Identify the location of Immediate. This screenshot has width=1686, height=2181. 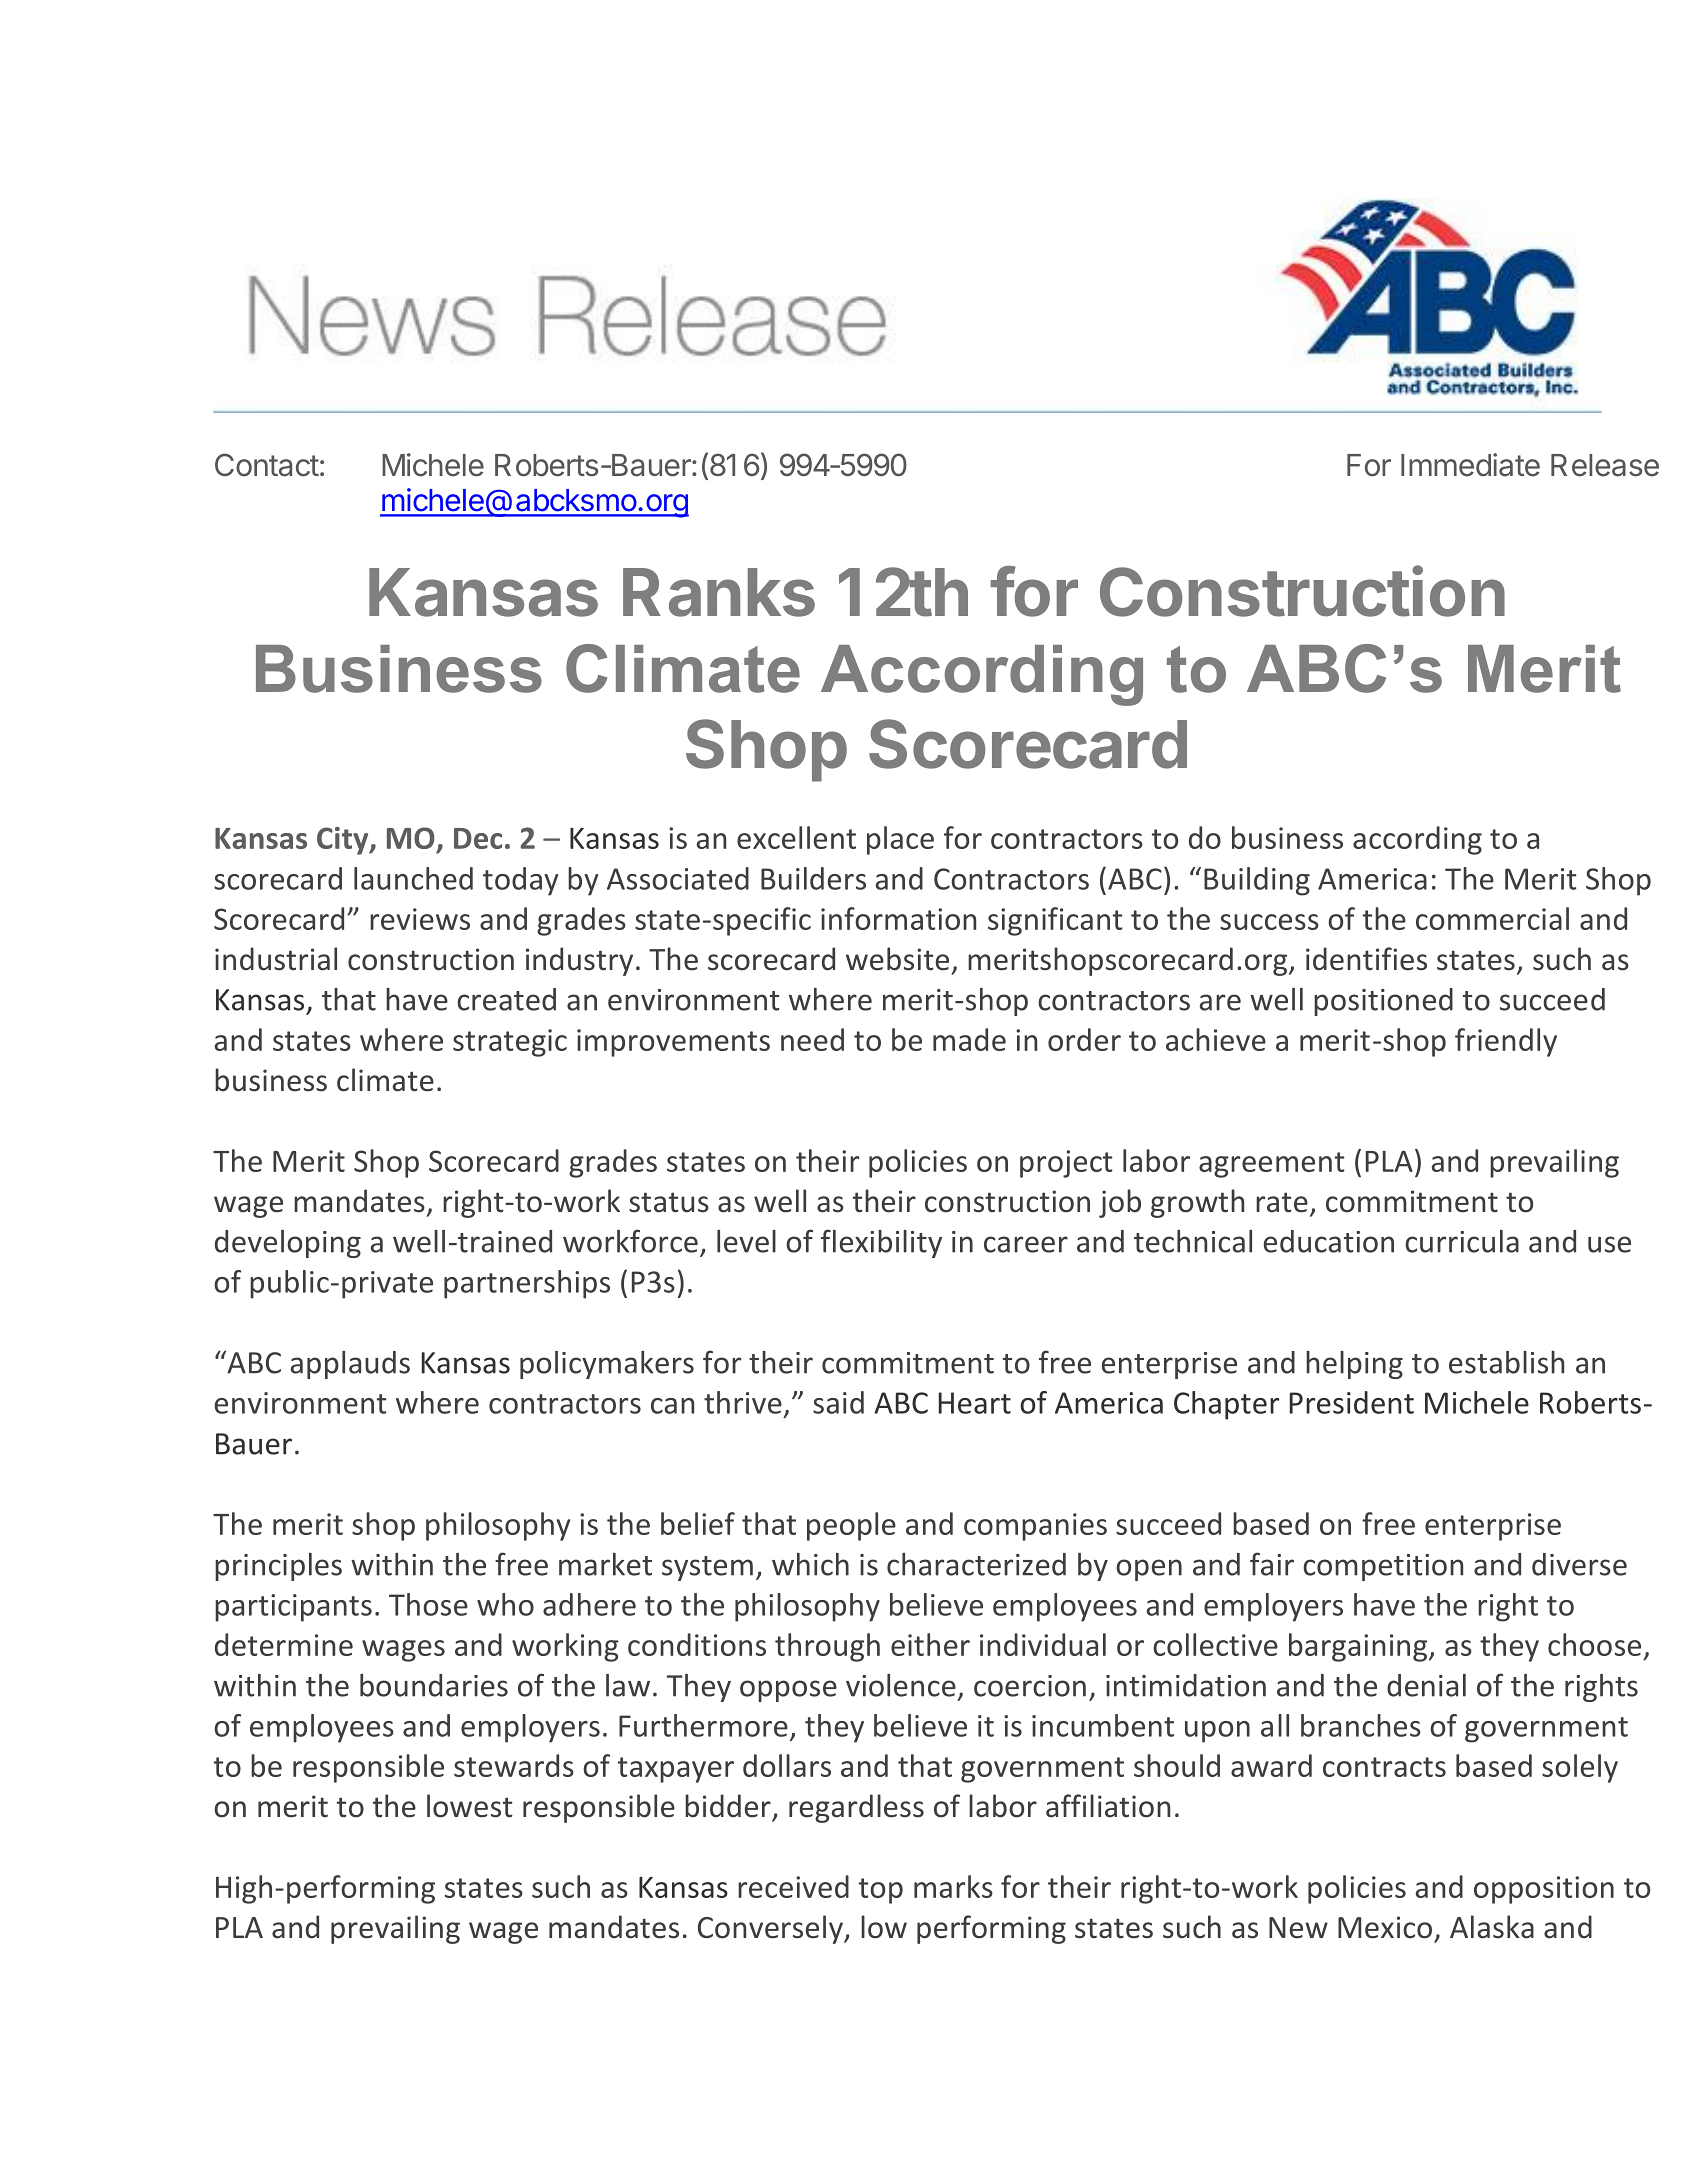
(1470, 465).
